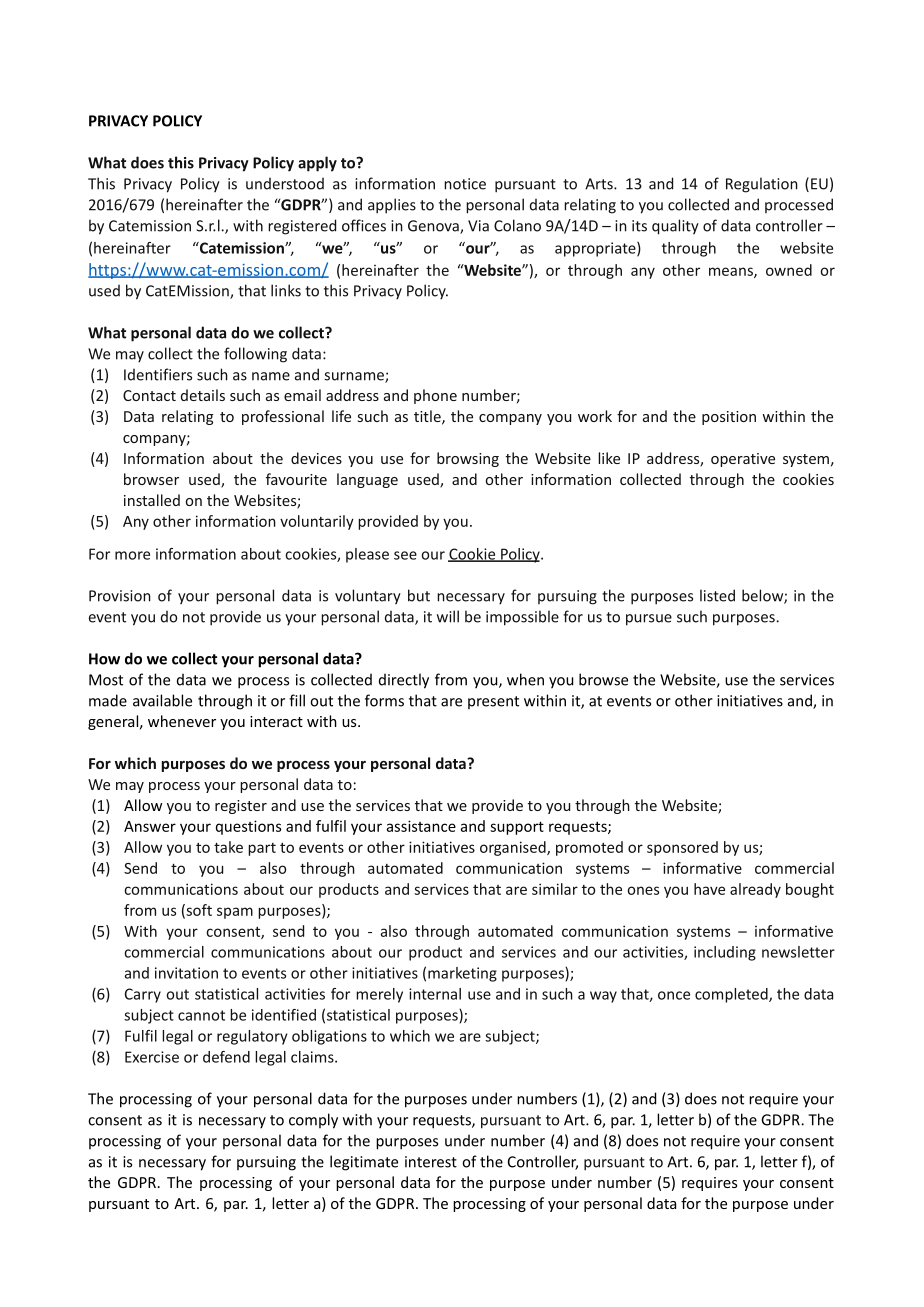 The height and width of the document is (1307, 924). I want to click on more, so click(132, 555).
